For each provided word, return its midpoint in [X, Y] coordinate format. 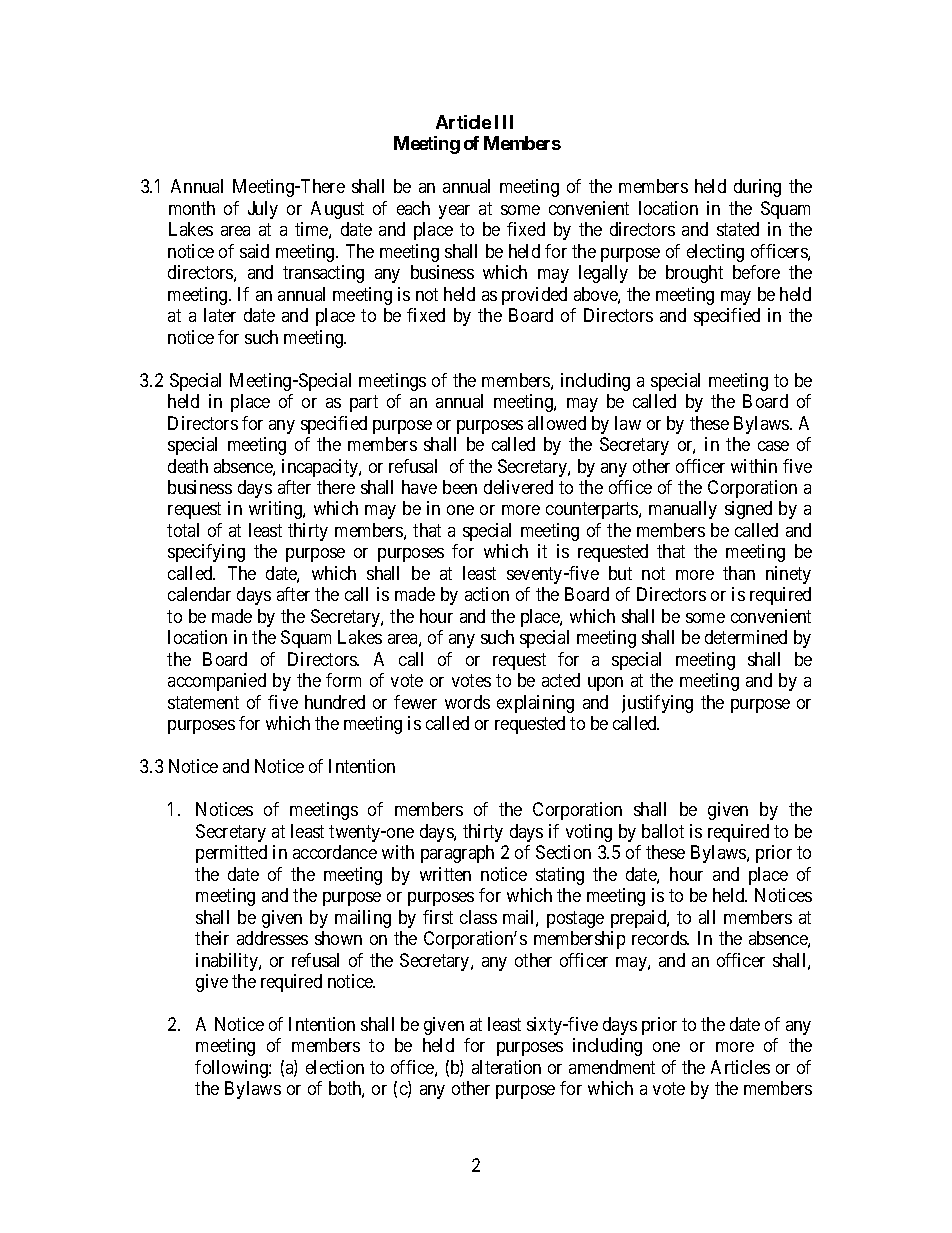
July [263, 210]
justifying [657, 704]
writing [276, 510]
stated [738, 229]
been [460, 487]
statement [203, 702]
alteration [506, 1067]
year [454, 212]
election [335, 1067]
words [467, 702]
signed [748, 510]
